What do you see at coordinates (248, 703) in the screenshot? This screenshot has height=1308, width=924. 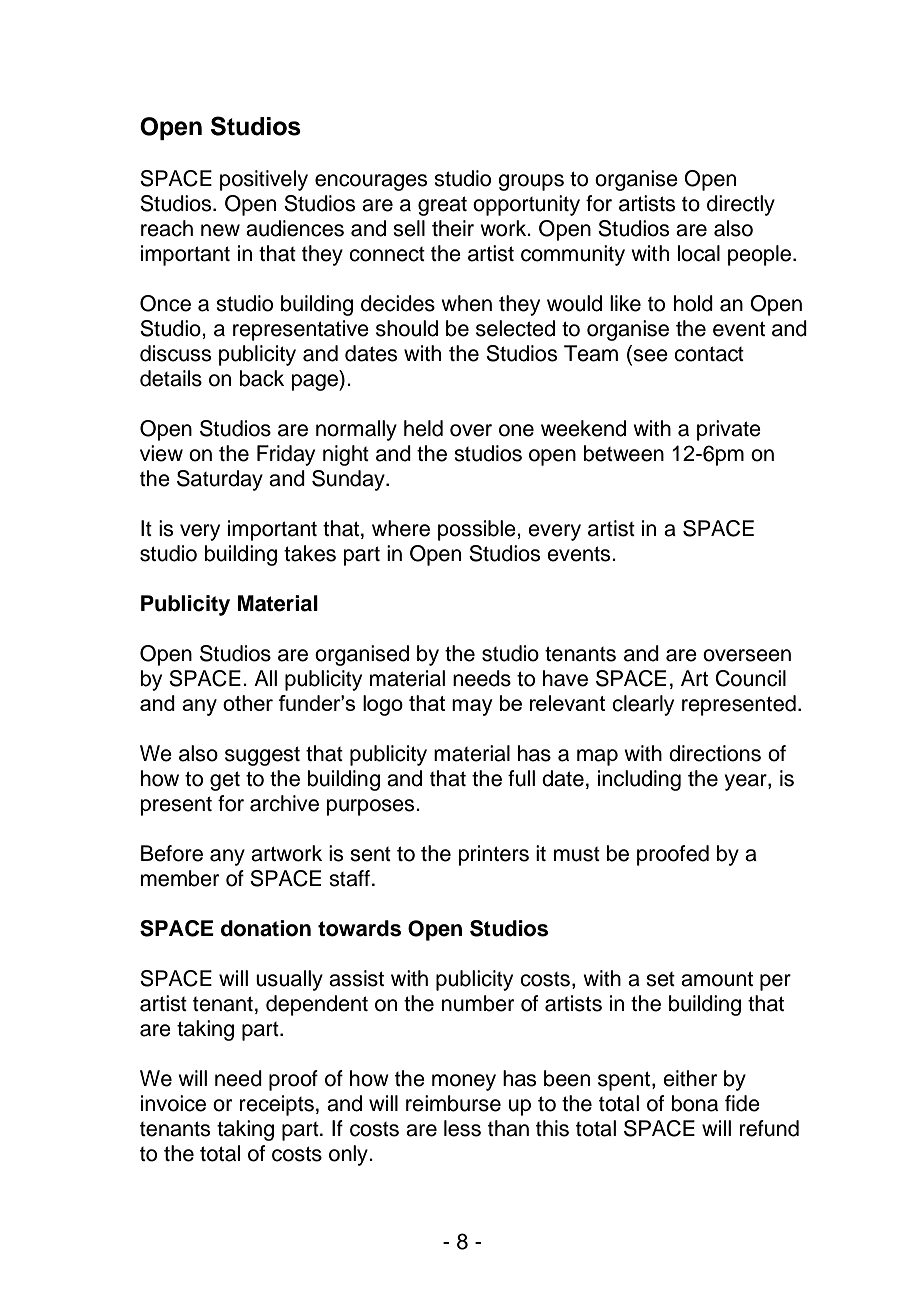 I see `other` at bounding box center [248, 703].
